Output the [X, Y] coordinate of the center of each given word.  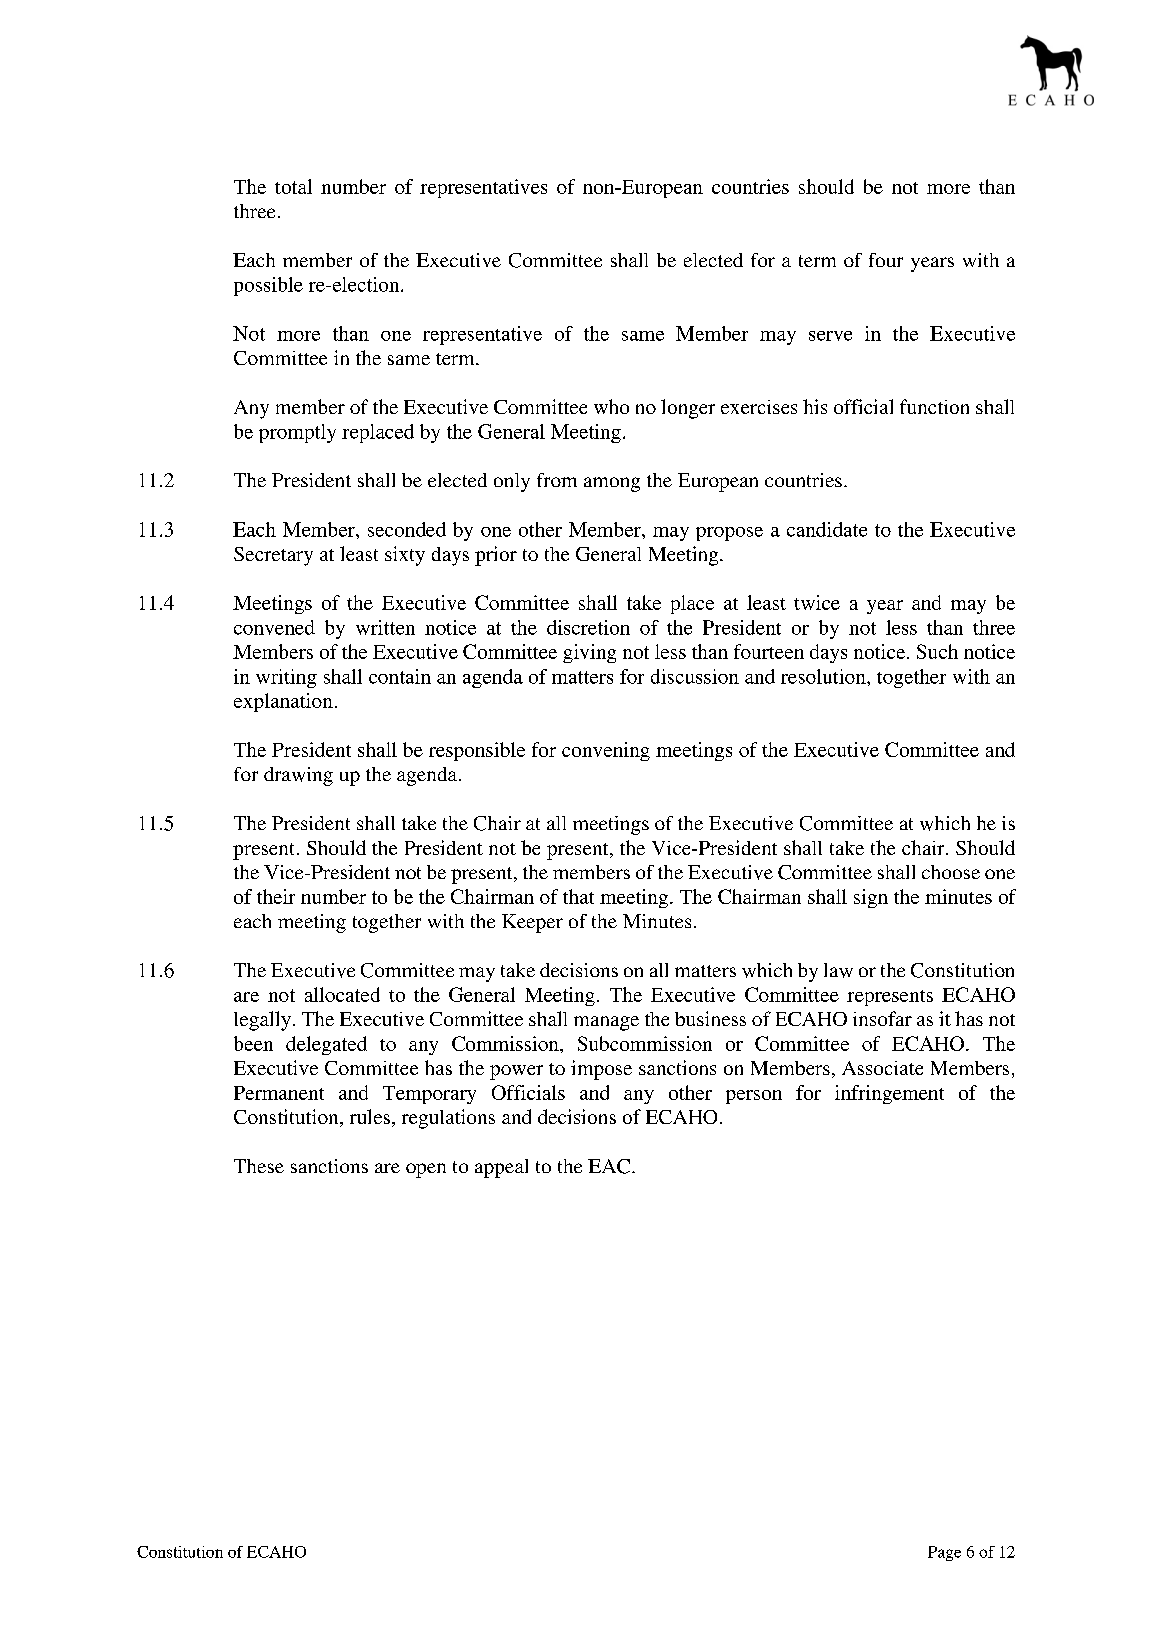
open [426, 1170]
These [259, 1166]
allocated [342, 994]
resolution [824, 676]
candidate [827, 529]
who [611, 406]
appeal [501, 1168]
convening [606, 751]
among [612, 484]
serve [830, 336]
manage [606, 1023]
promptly [297, 433]
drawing [298, 776]
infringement [889, 1094]
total [293, 186]
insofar [882, 1018]
